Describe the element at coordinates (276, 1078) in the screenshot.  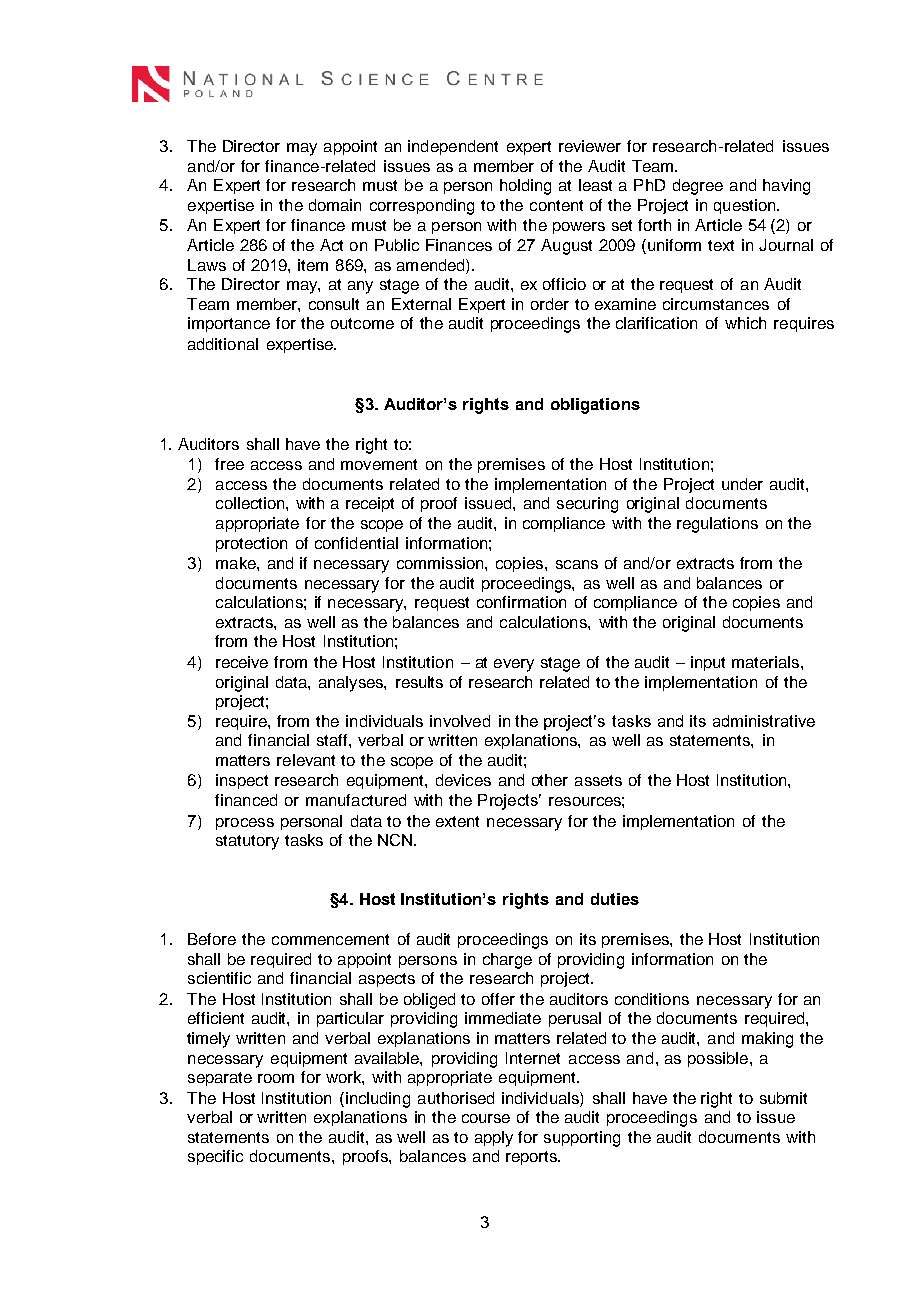
I see `room` at that location.
